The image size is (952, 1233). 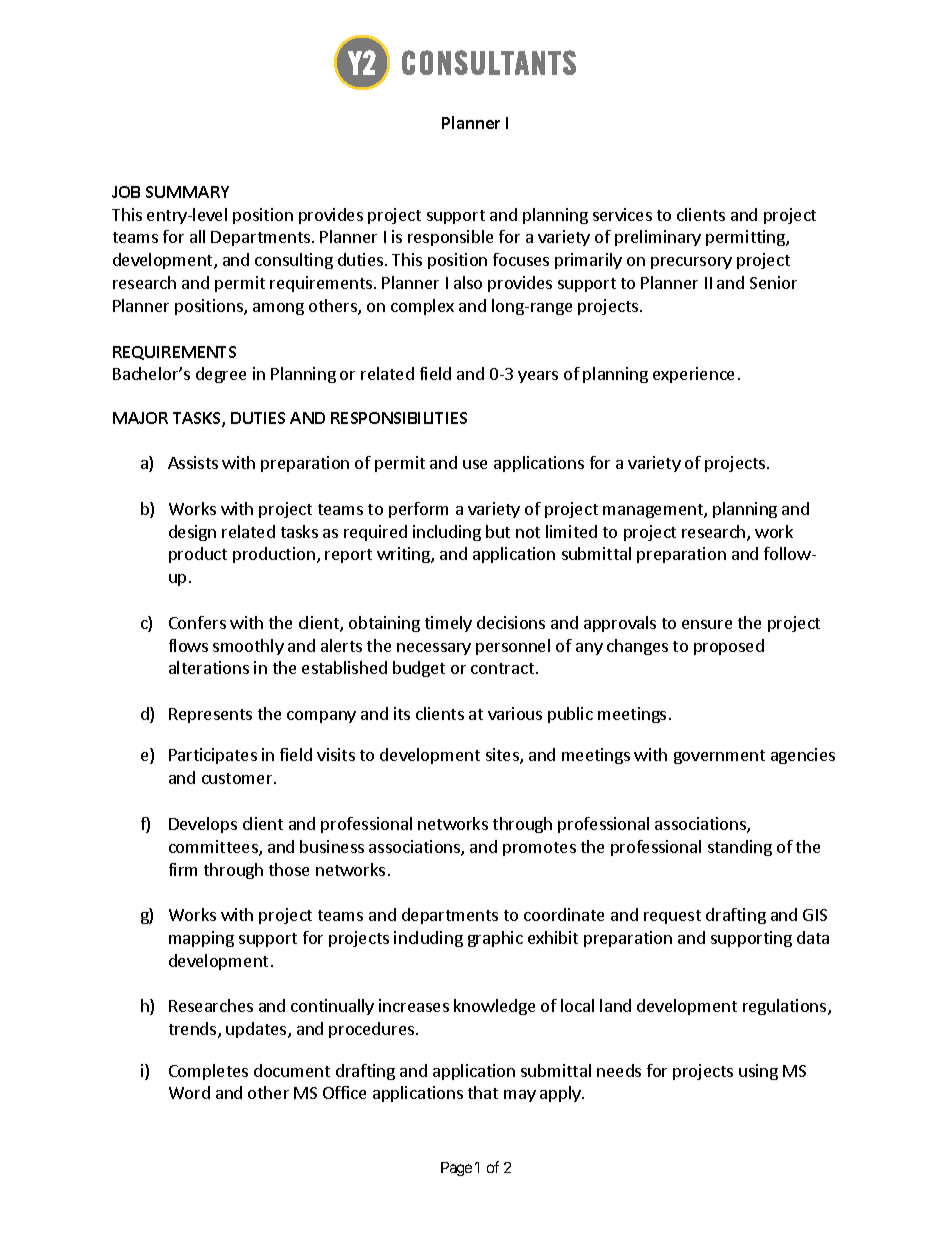 What do you see at coordinates (209, 667) in the image?
I see `alterations` at bounding box center [209, 667].
